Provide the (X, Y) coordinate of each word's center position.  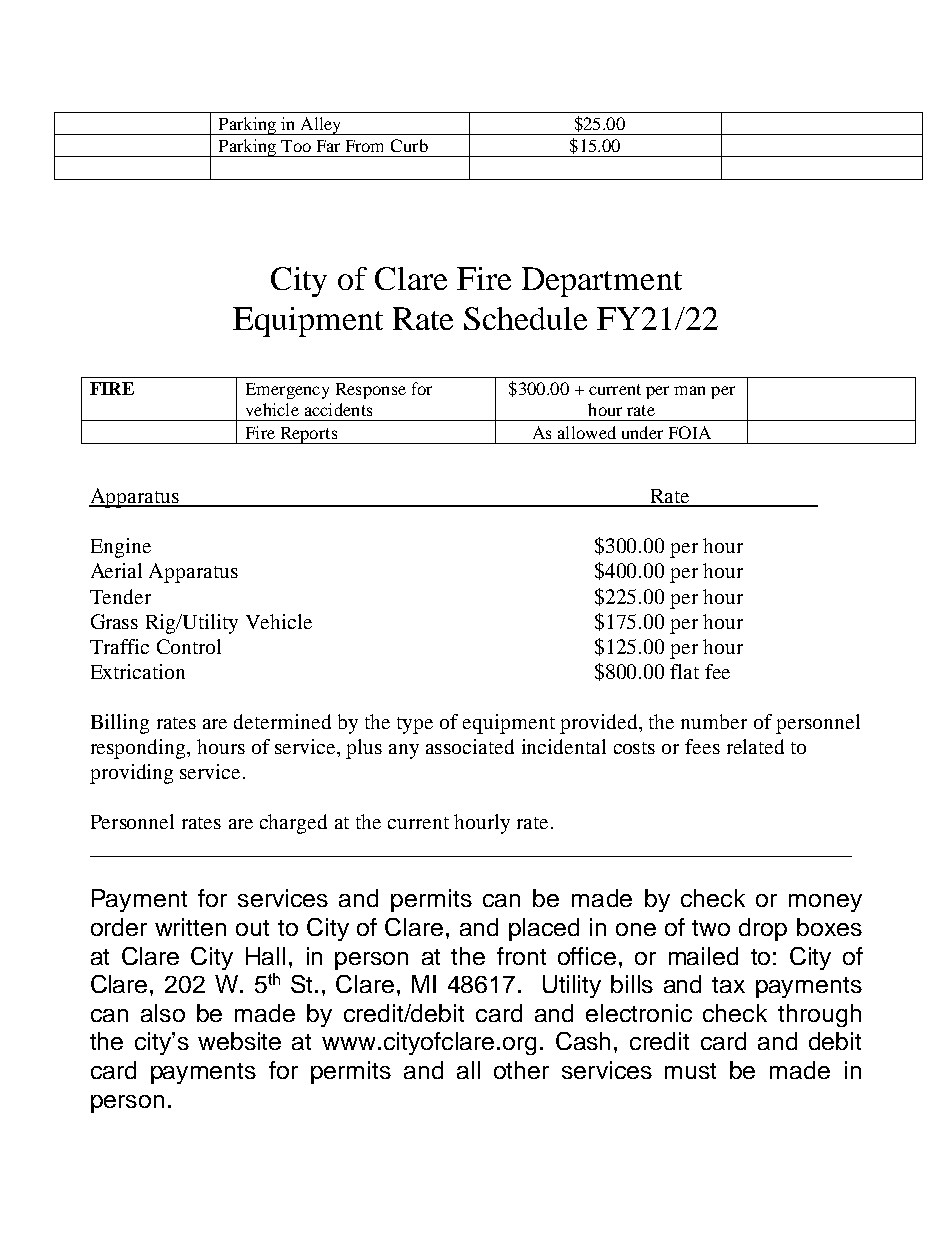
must (690, 1071)
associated (470, 746)
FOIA (690, 432)
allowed (587, 432)
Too (296, 146)
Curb (409, 145)
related (755, 746)
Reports (309, 435)
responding (139, 749)
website (239, 1041)
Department (602, 282)
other (521, 1070)
